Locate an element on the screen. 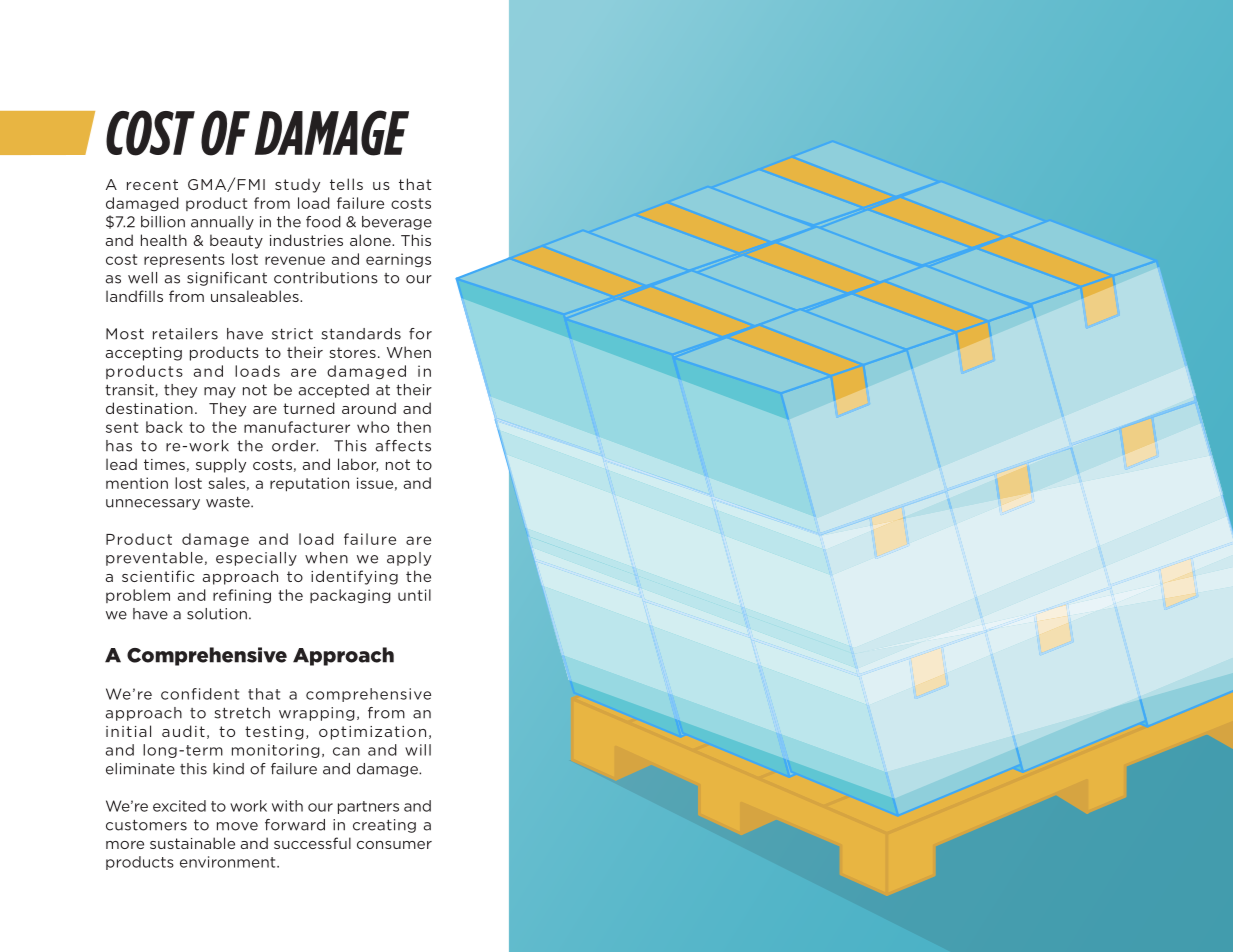 Image resolution: width=1233 pixels, height=952 pixels. study is located at coordinates (297, 185).
